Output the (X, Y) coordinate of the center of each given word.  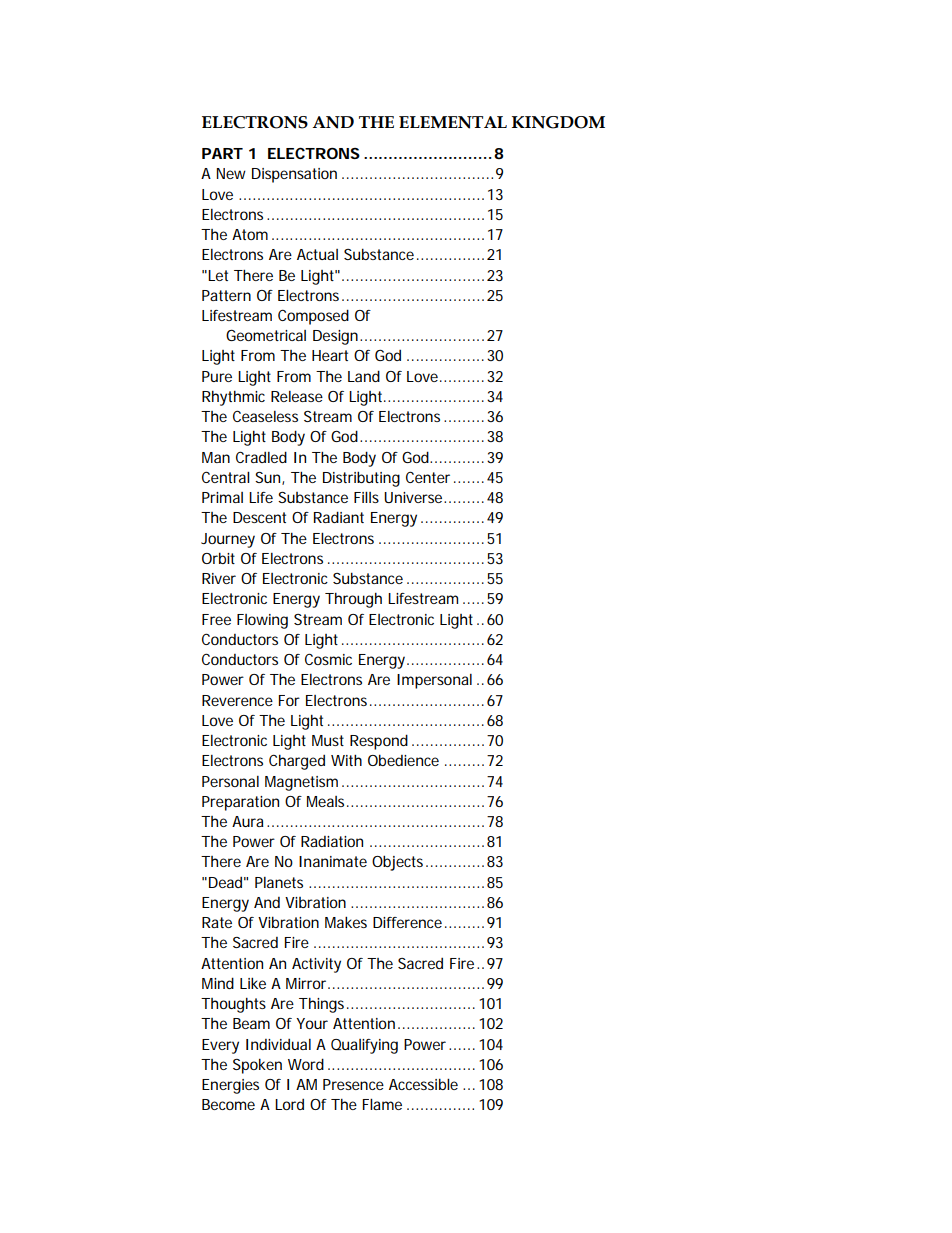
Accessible (423, 1084)
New (231, 173)
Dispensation (294, 175)
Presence (353, 1084)
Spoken (257, 1066)
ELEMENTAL (453, 122)
